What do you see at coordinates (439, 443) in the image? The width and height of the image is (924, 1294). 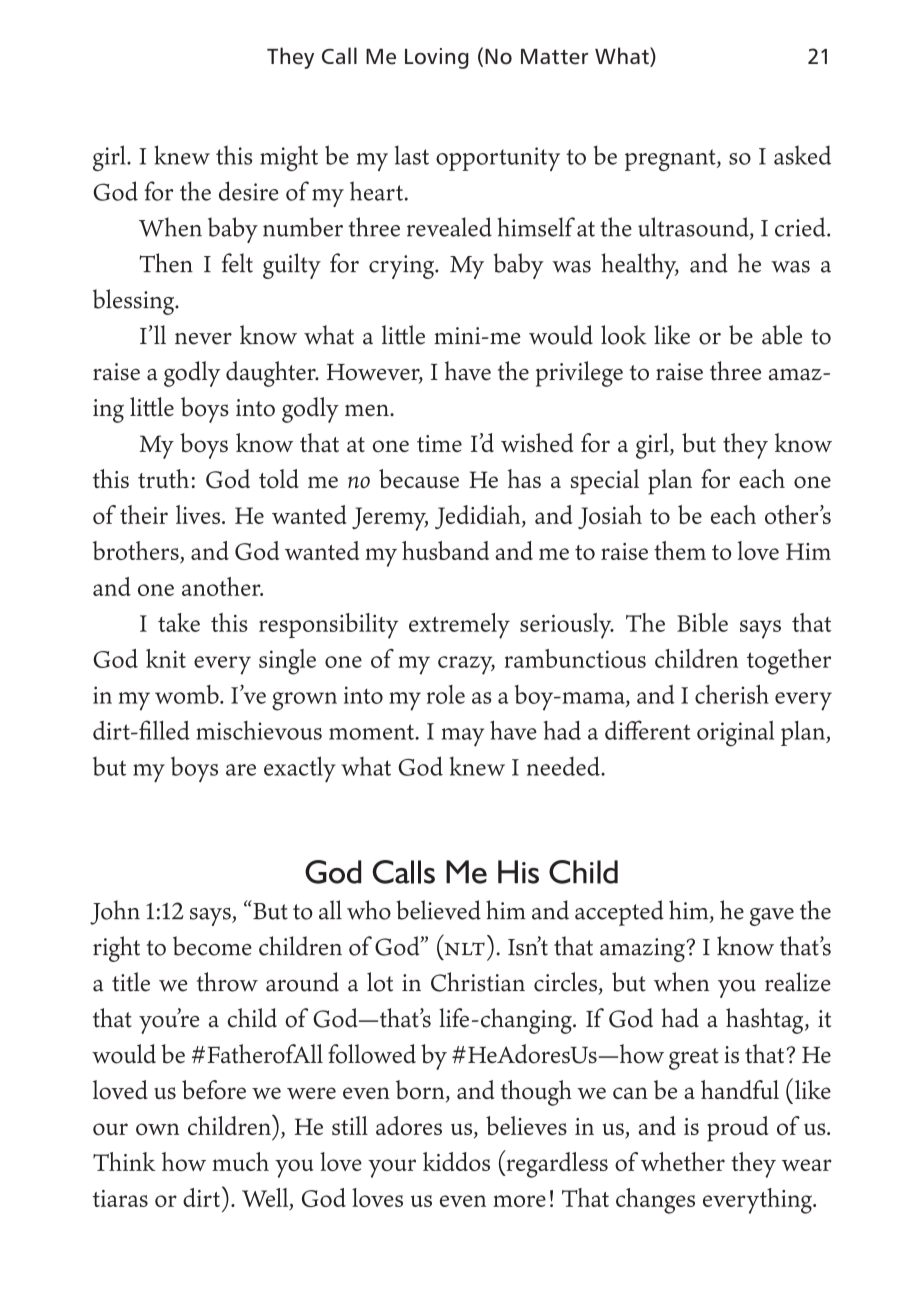 I see `time` at bounding box center [439, 443].
